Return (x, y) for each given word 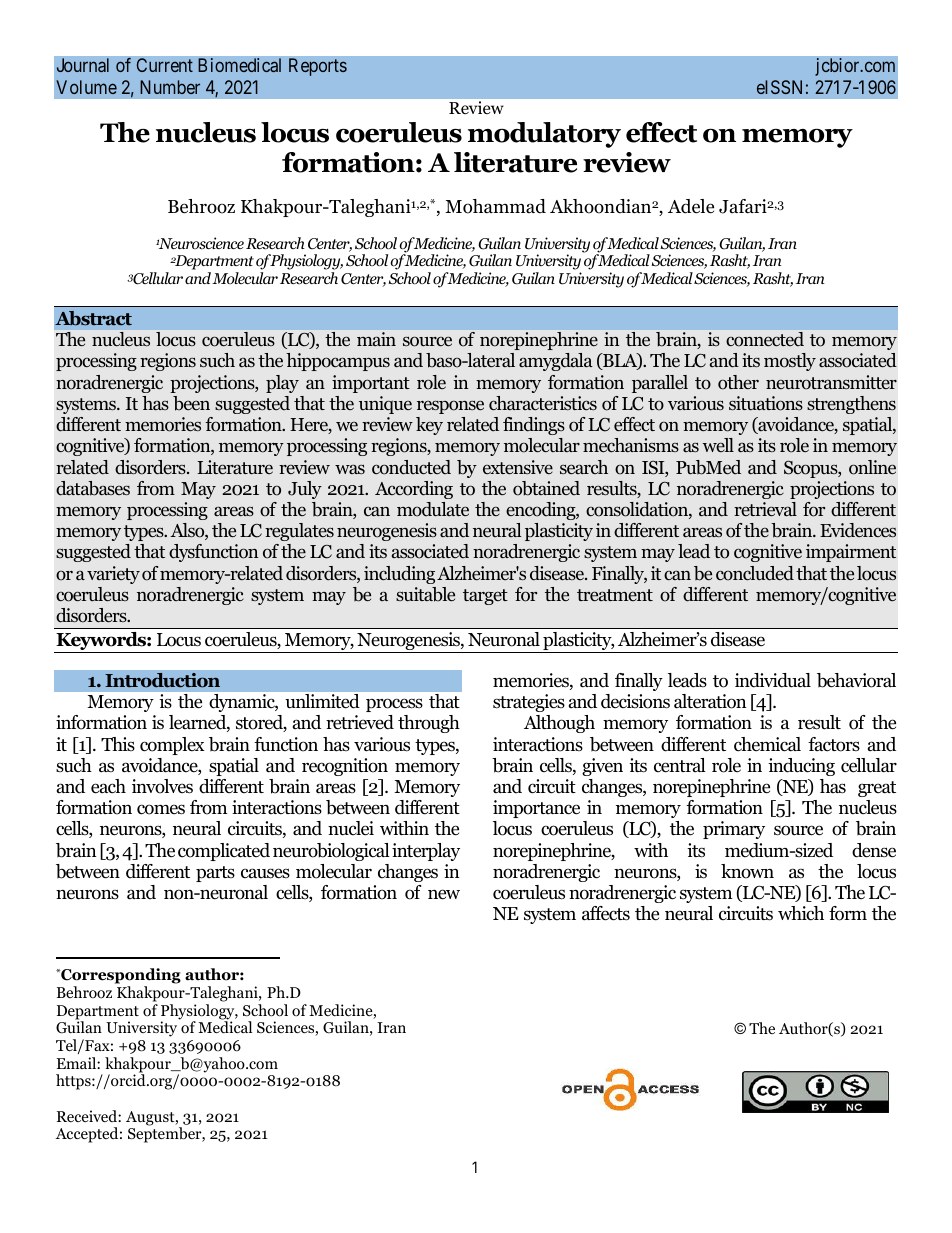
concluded (755, 573)
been (191, 403)
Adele (691, 206)
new (444, 894)
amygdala (556, 362)
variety (113, 575)
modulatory (544, 135)
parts (215, 874)
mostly (790, 362)
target (485, 597)
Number (170, 87)
